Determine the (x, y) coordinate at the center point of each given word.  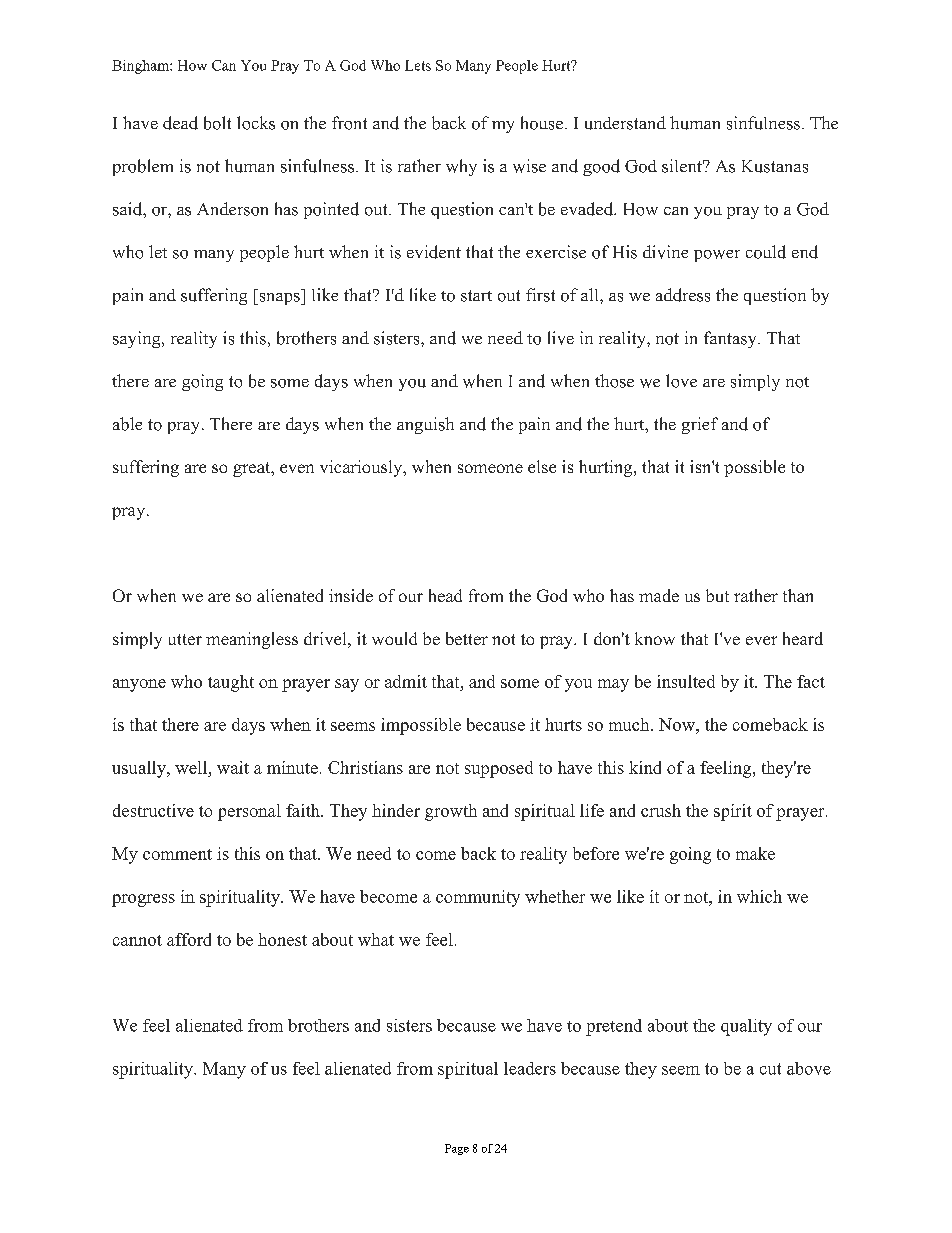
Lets (418, 65)
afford (189, 939)
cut (770, 1069)
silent (683, 166)
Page (457, 1149)
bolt (217, 123)
